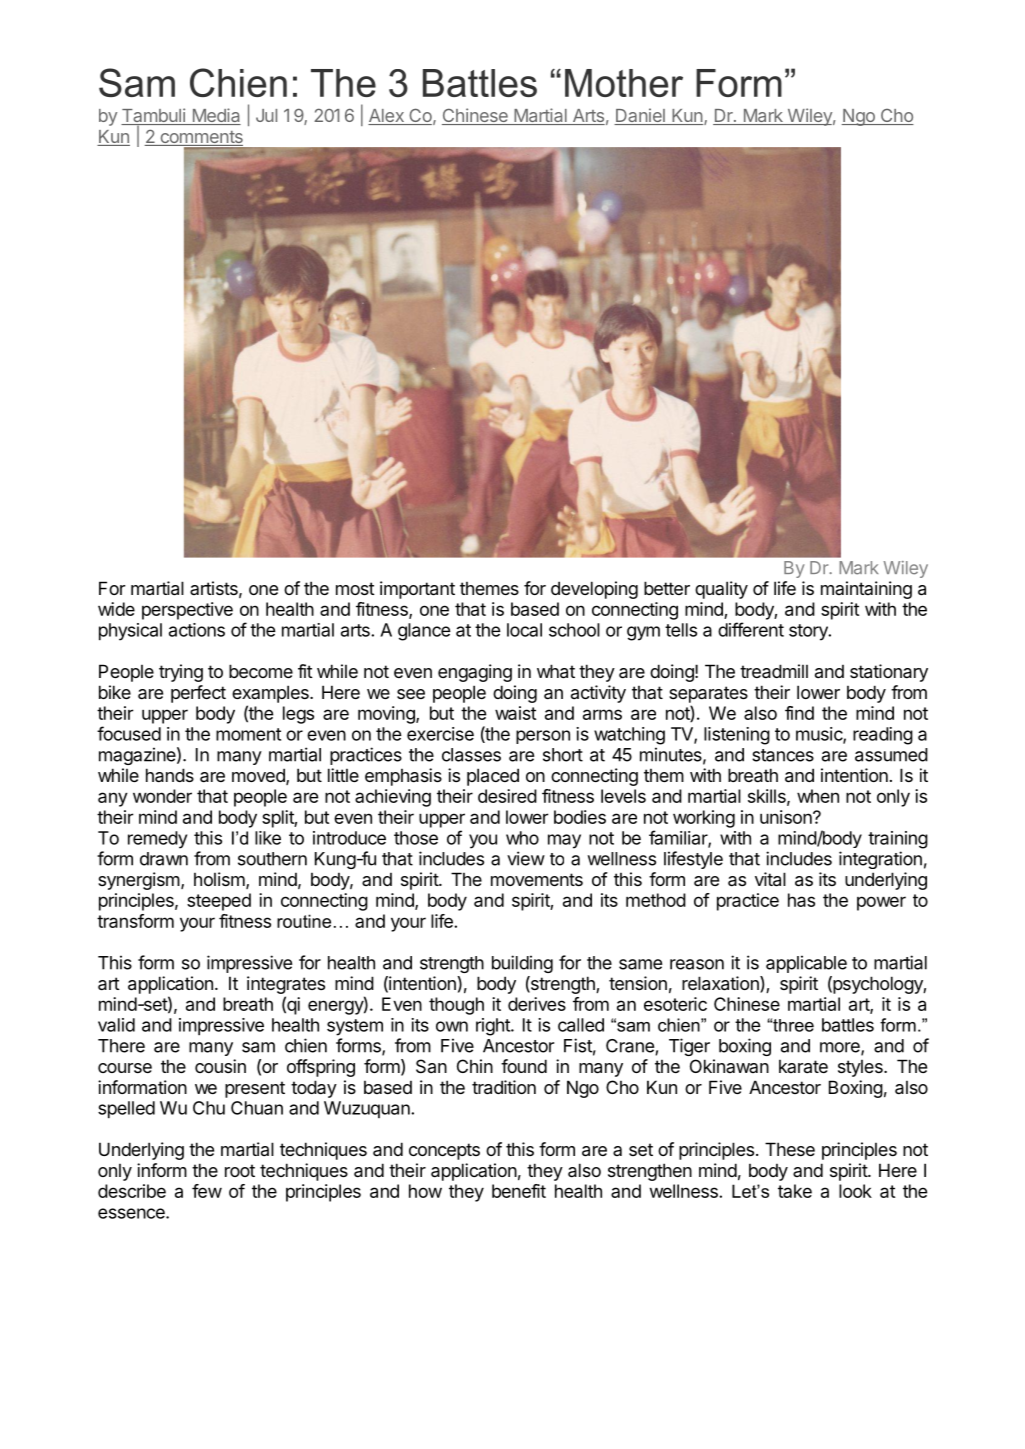 The height and width of the image is (1449, 1025). What do you see at coordinates (524, 630) in the image?
I see `local` at bounding box center [524, 630].
